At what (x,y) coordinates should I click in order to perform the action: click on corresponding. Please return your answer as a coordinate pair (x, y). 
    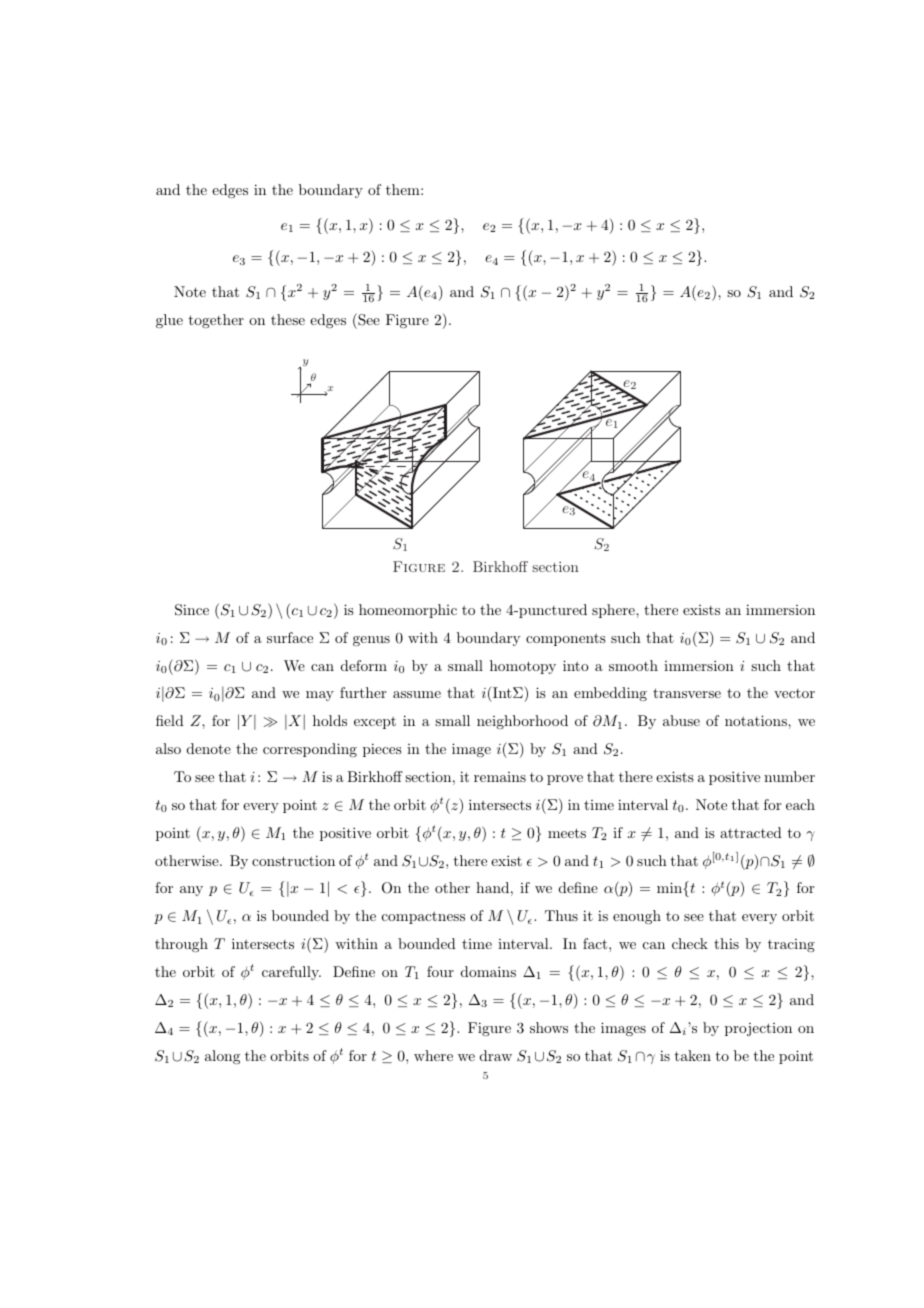
    Looking at the image, I should click on (310, 750).
